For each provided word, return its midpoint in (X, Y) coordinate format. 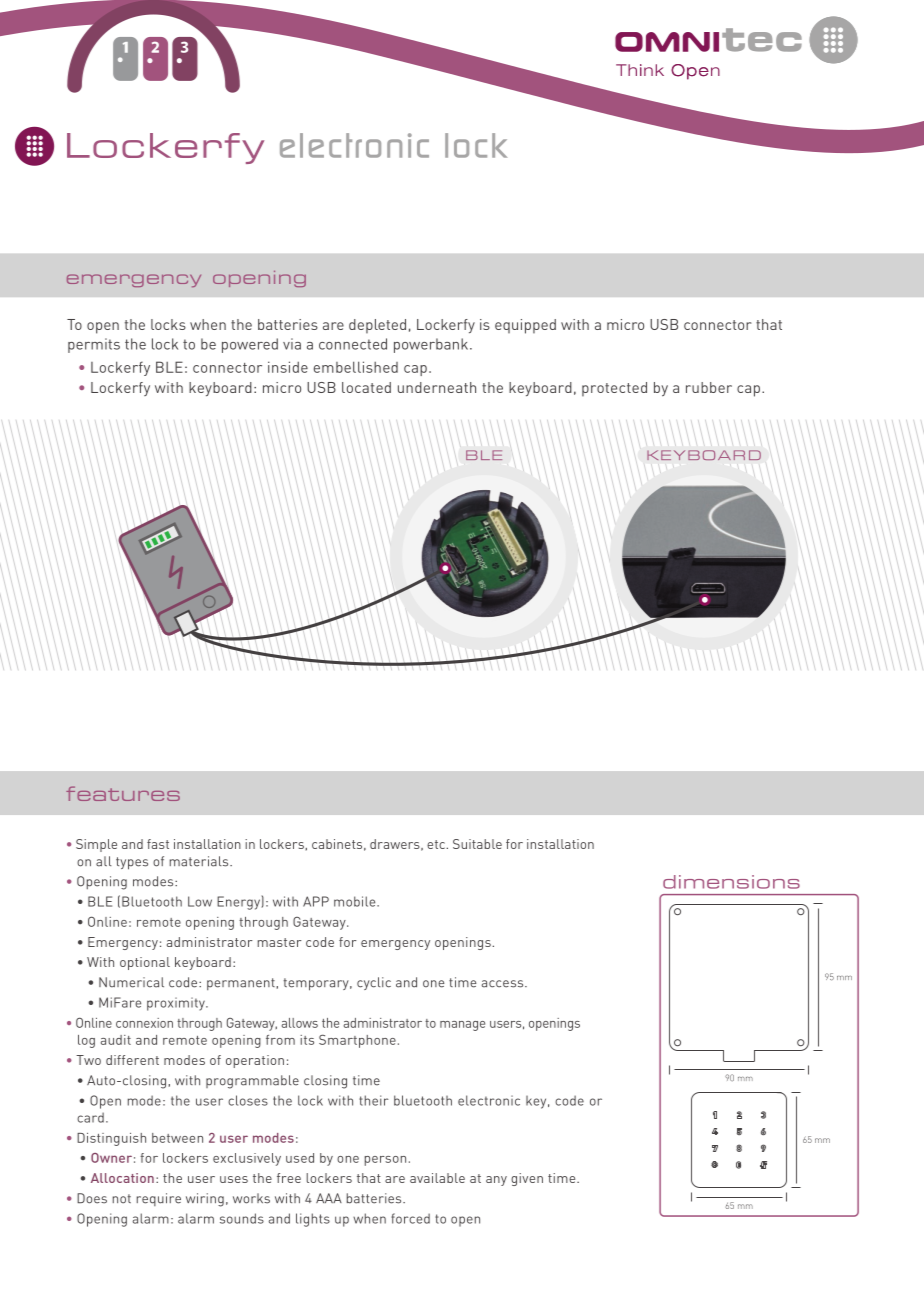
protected (614, 389)
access (504, 984)
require (159, 1199)
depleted (377, 326)
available (437, 1178)
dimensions (731, 882)
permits (94, 345)
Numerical (131, 982)
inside (288, 367)
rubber (709, 387)
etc (437, 844)
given (527, 1179)
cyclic (374, 983)
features (123, 793)
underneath (437, 387)
